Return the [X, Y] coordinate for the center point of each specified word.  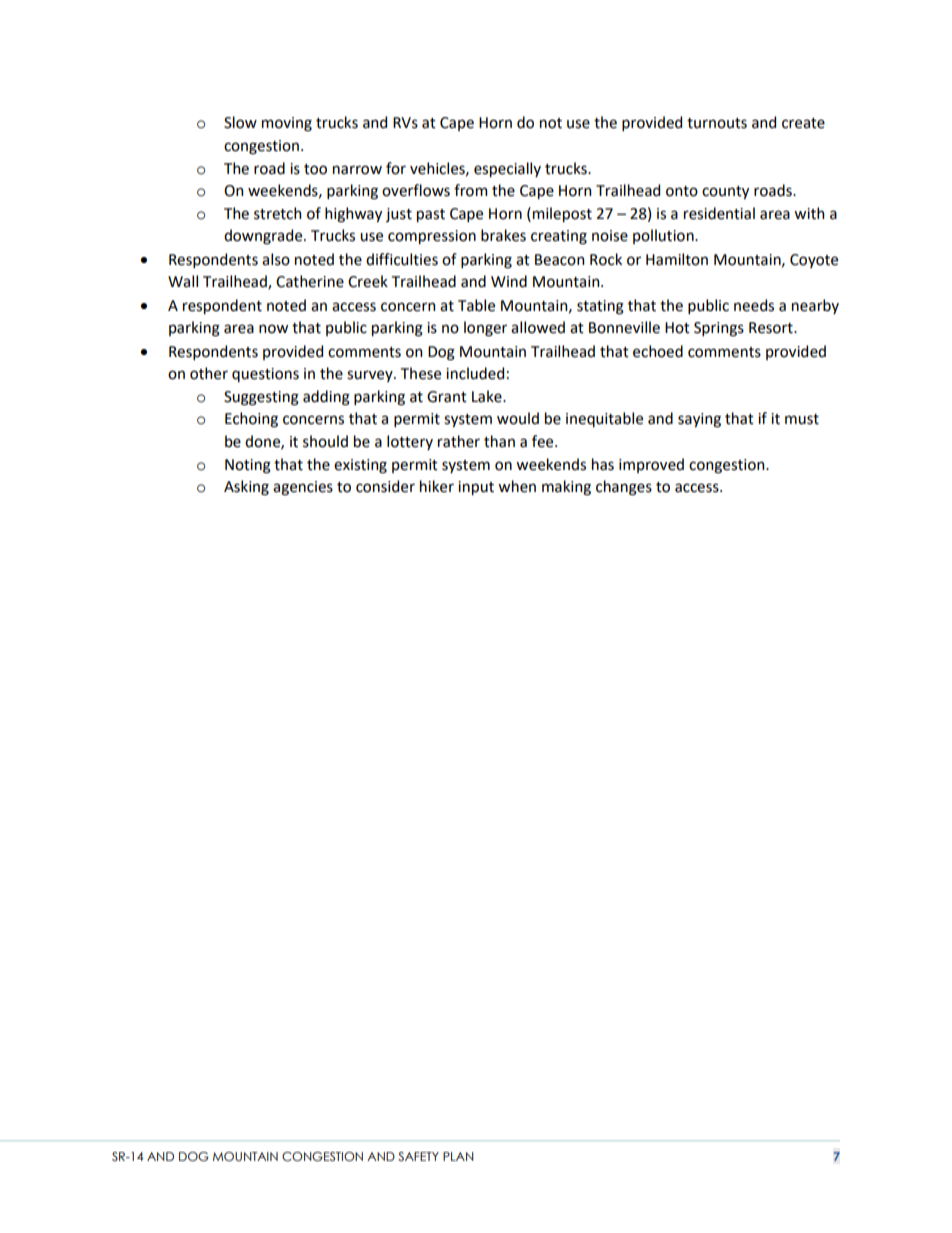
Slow [240, 122]
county [725, 192]
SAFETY [418, 1156]
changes [624, 488]
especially [507, 169]
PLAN [458, 1156]
